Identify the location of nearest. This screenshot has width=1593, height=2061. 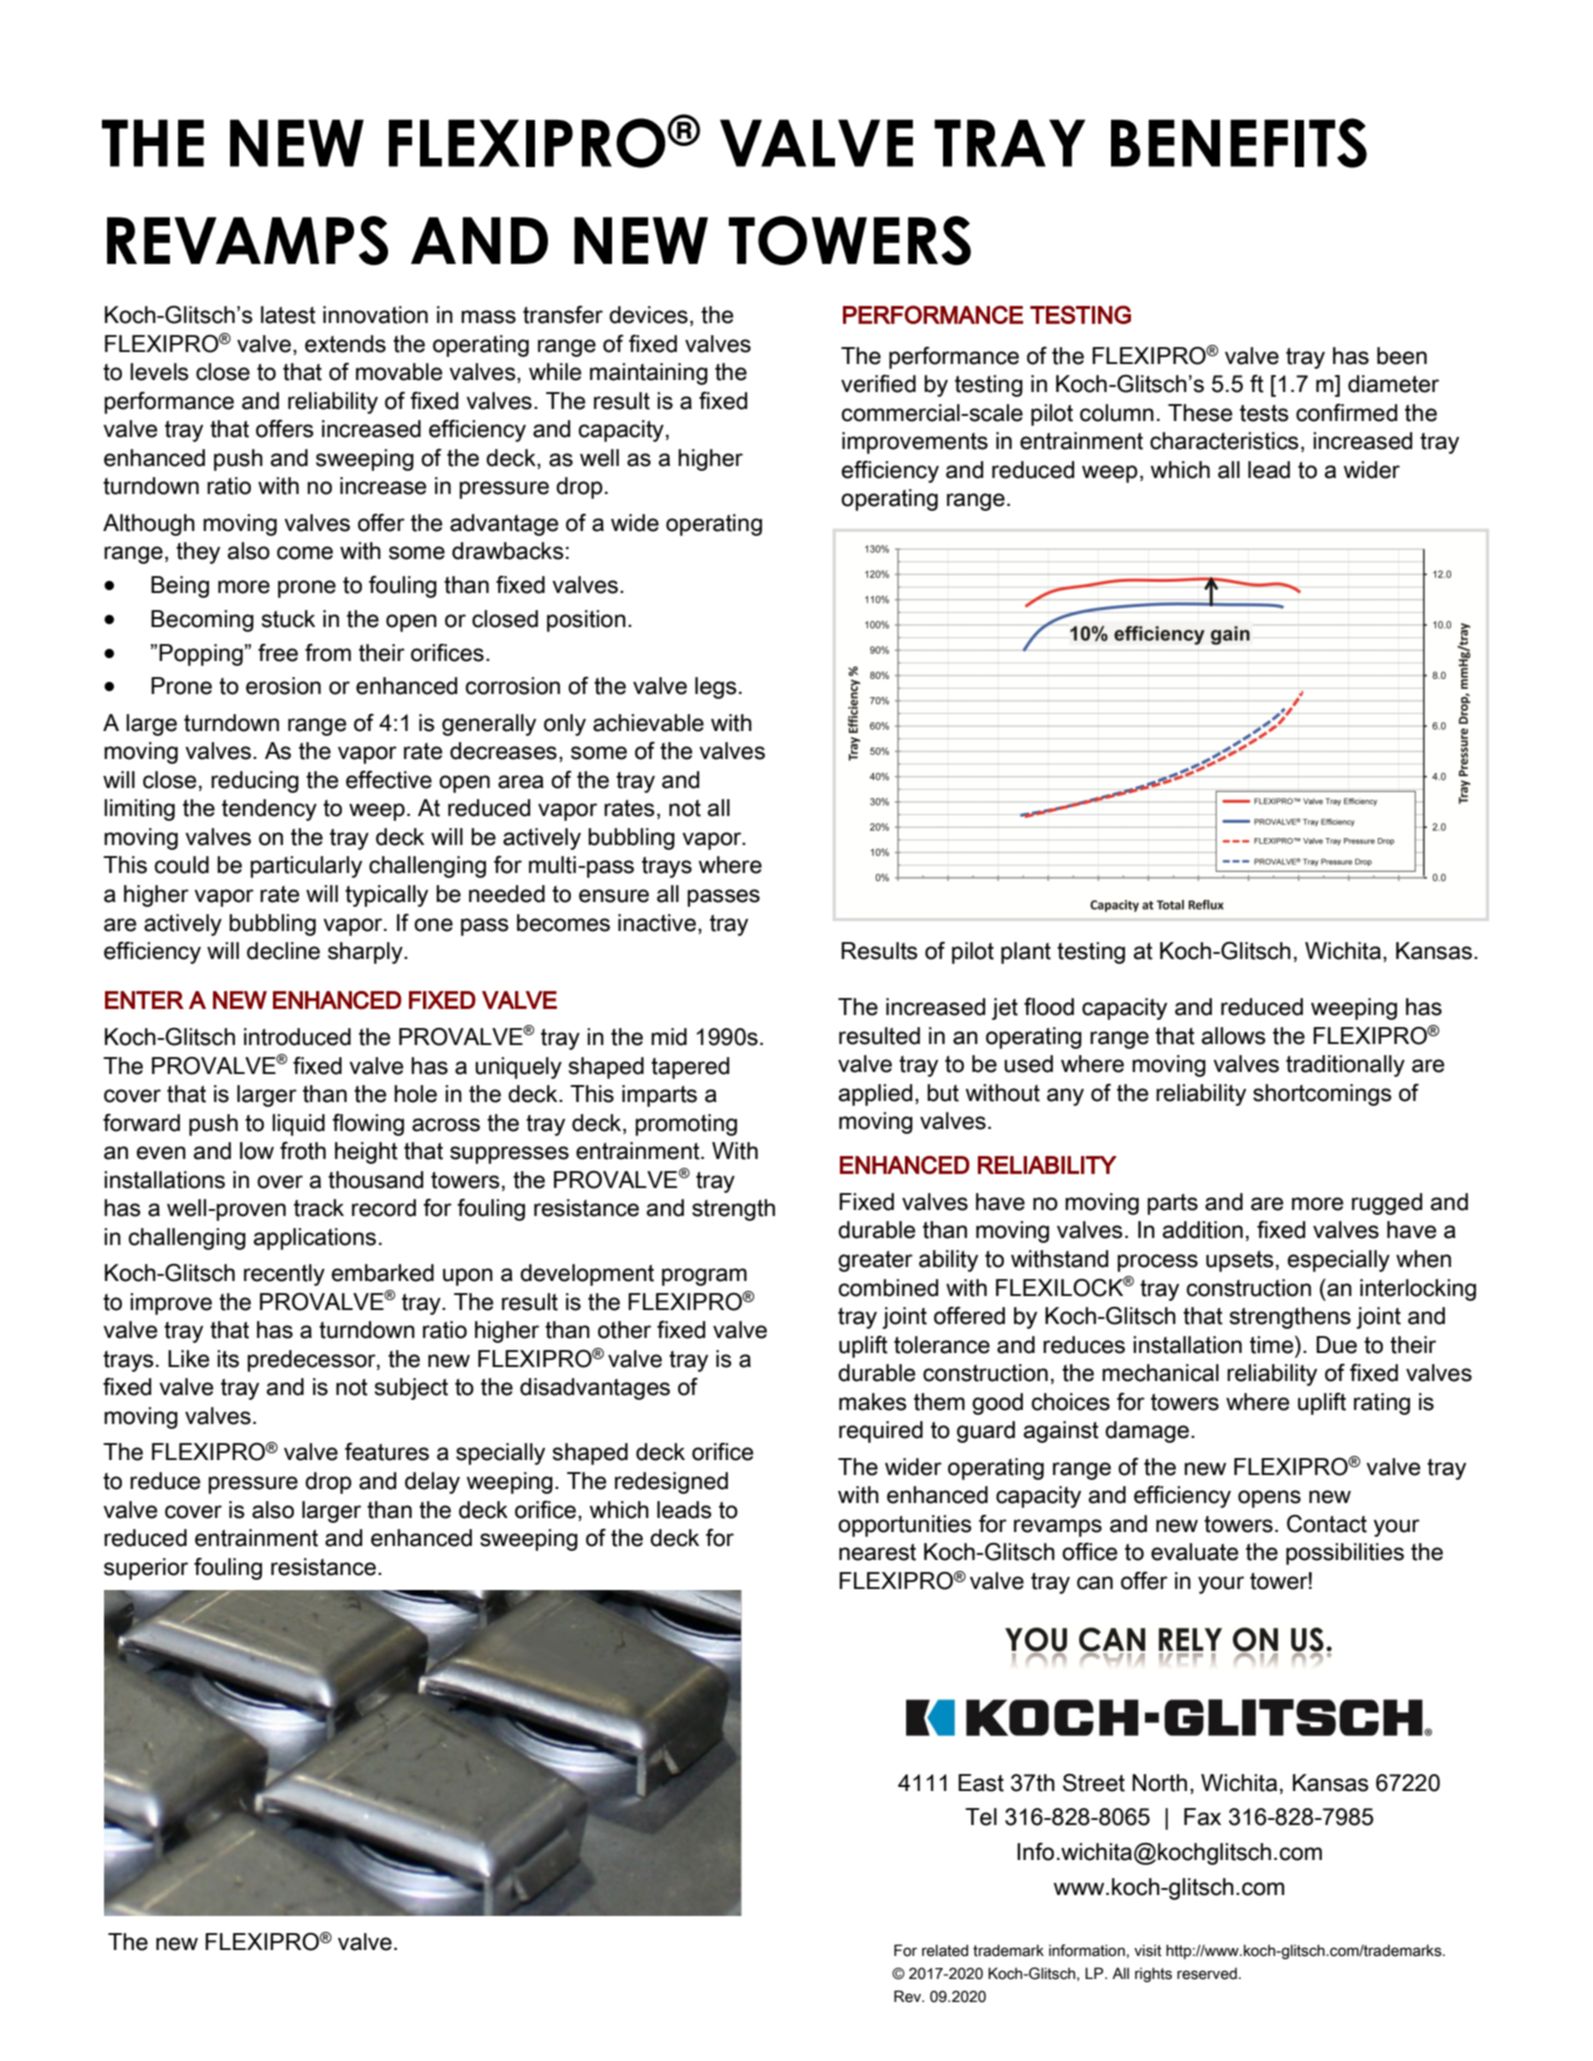
(877, 1552).
